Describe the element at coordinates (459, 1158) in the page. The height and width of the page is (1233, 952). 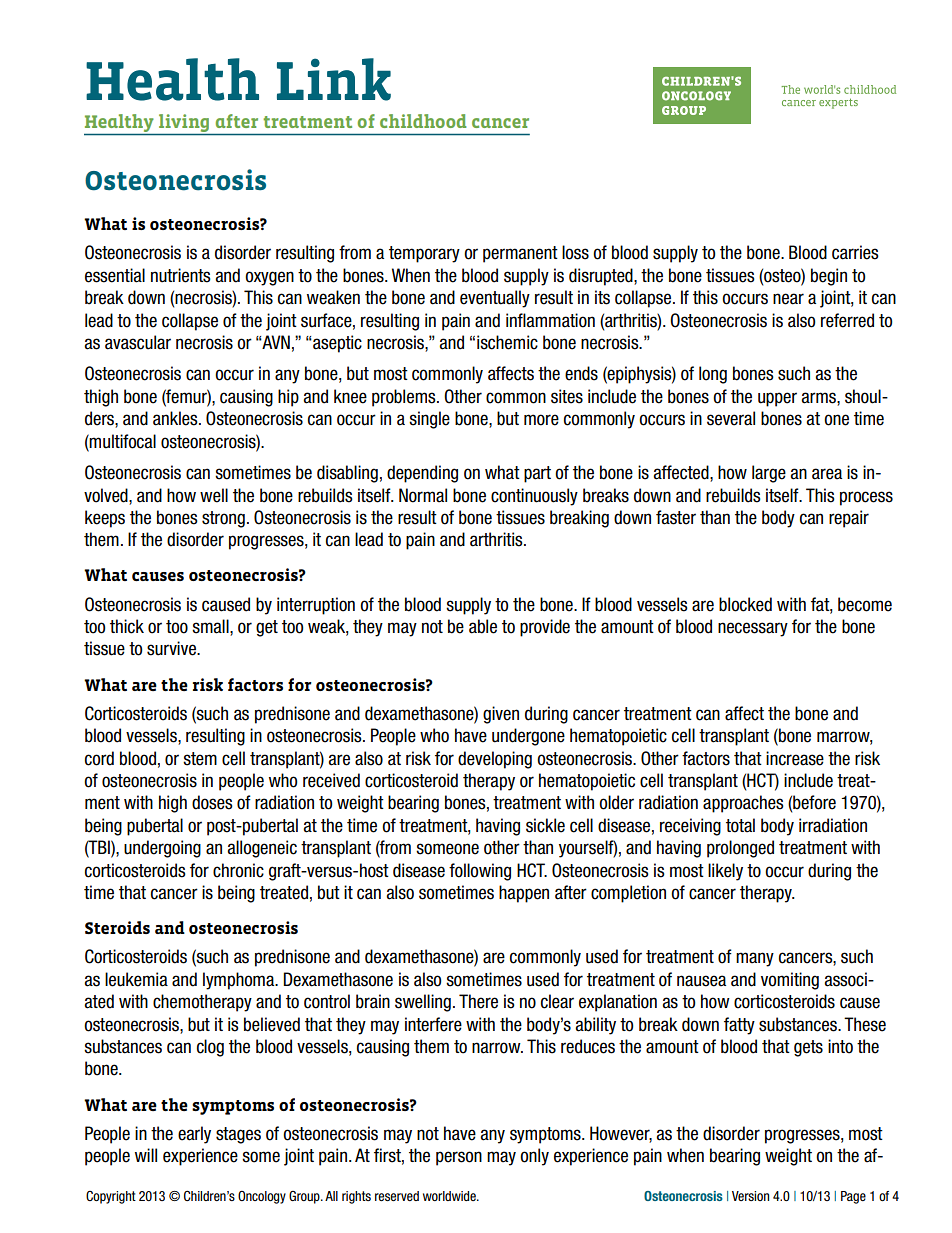
I see `person` at that location.
